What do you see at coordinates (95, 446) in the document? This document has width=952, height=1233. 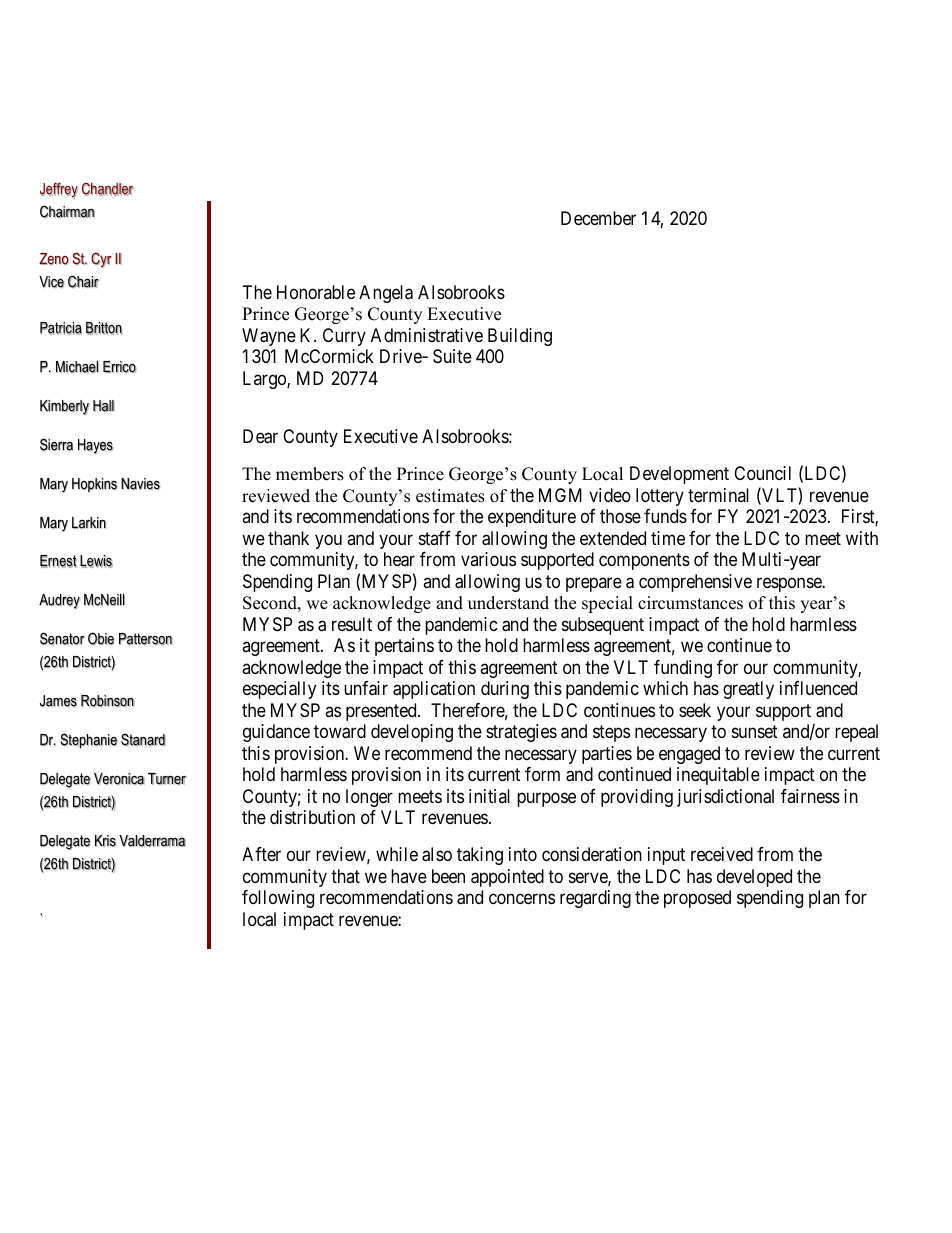 I see `Hayes` at bounding box center [95, 446].
